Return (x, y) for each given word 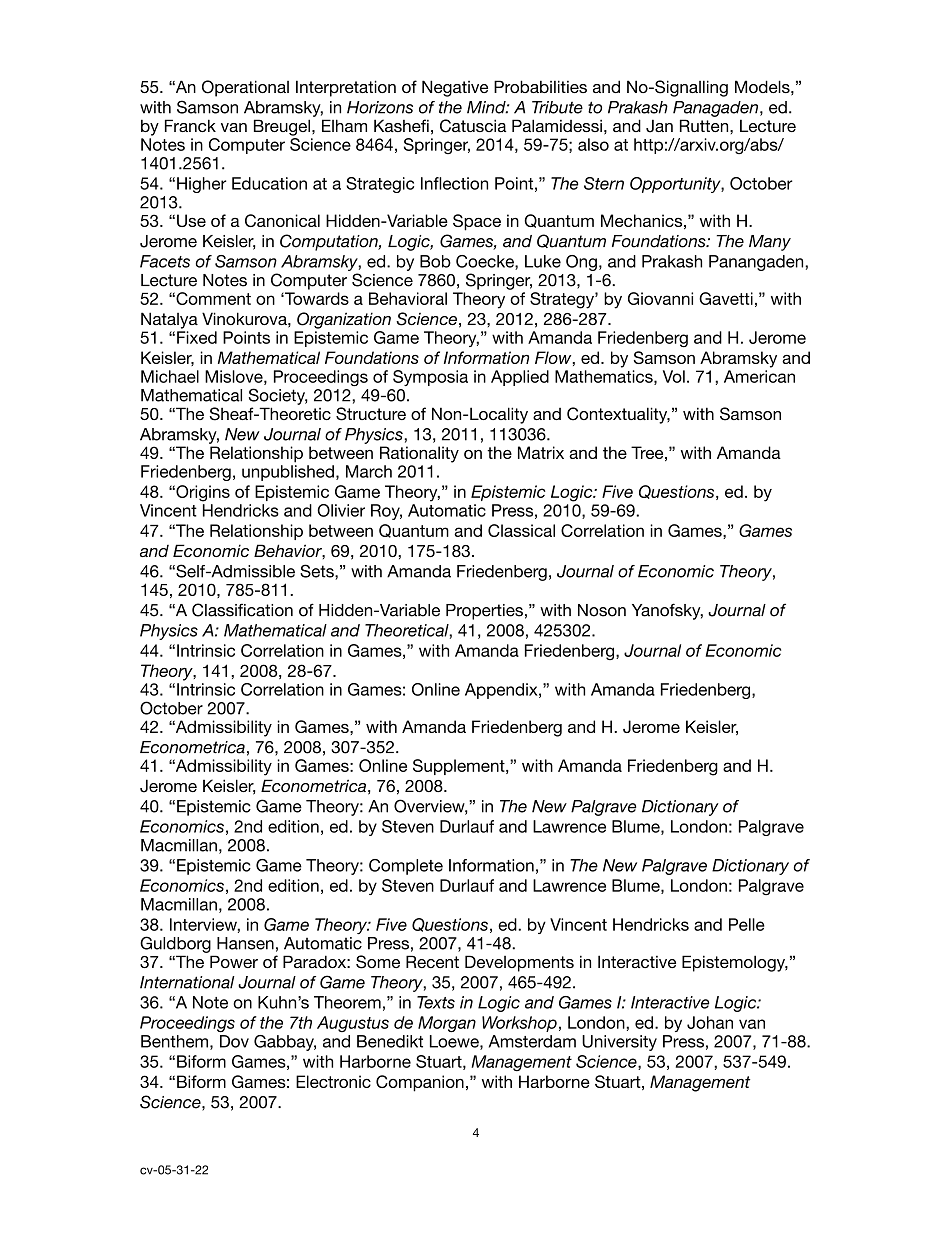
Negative (455, 88)
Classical (521, 530)
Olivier (341, 510)
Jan (659, 126)
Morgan (447, 1024)
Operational (245, 88)
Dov (234, 1041)
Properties (484, 612)
